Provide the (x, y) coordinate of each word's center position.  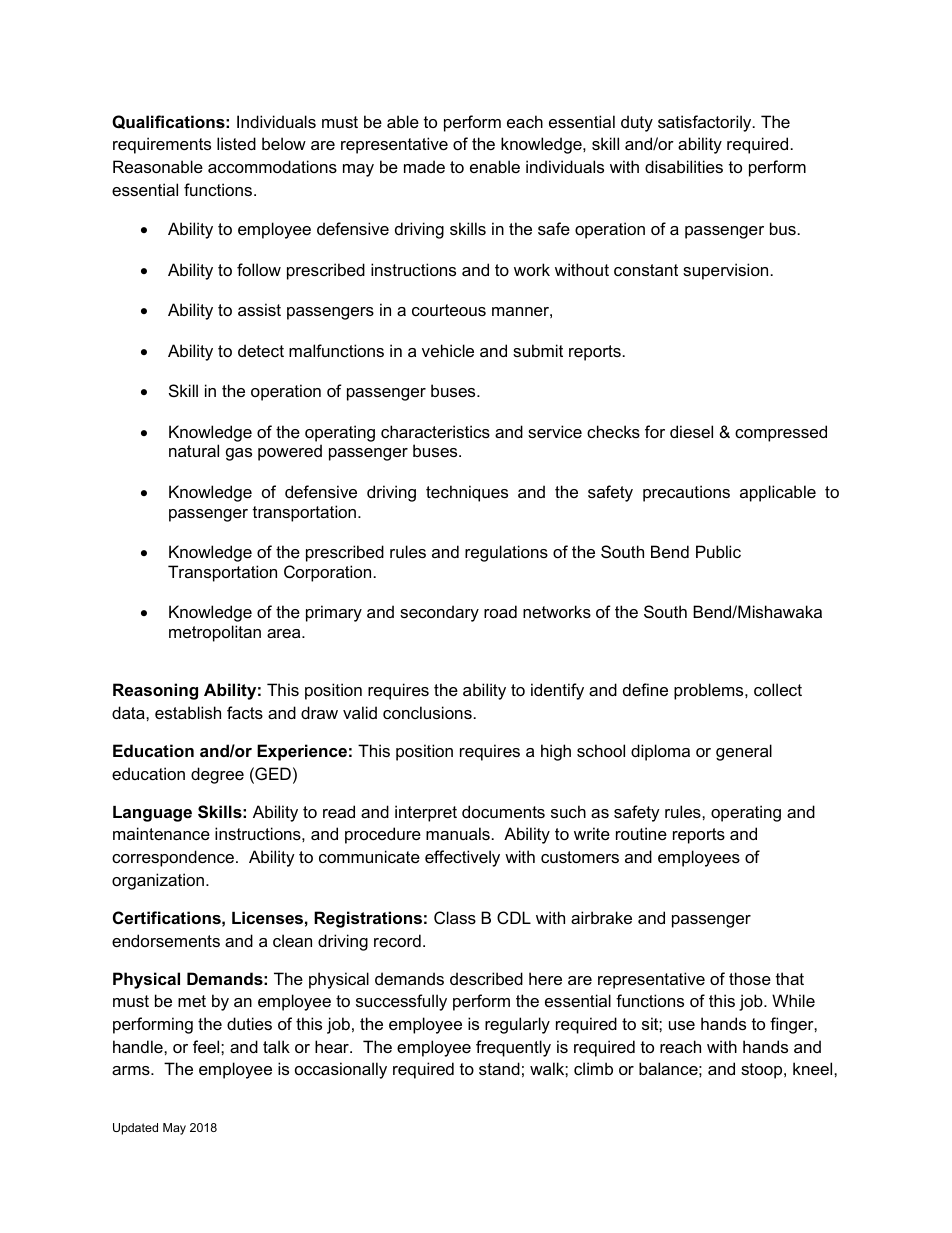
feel (207, 1046)
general (744, 752)
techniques (467, 493)
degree (217, 775)
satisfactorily (706, 123)
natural (194, 450)
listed (236, 143)
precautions (686, 493)
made (424, 166)
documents (503, 811)
